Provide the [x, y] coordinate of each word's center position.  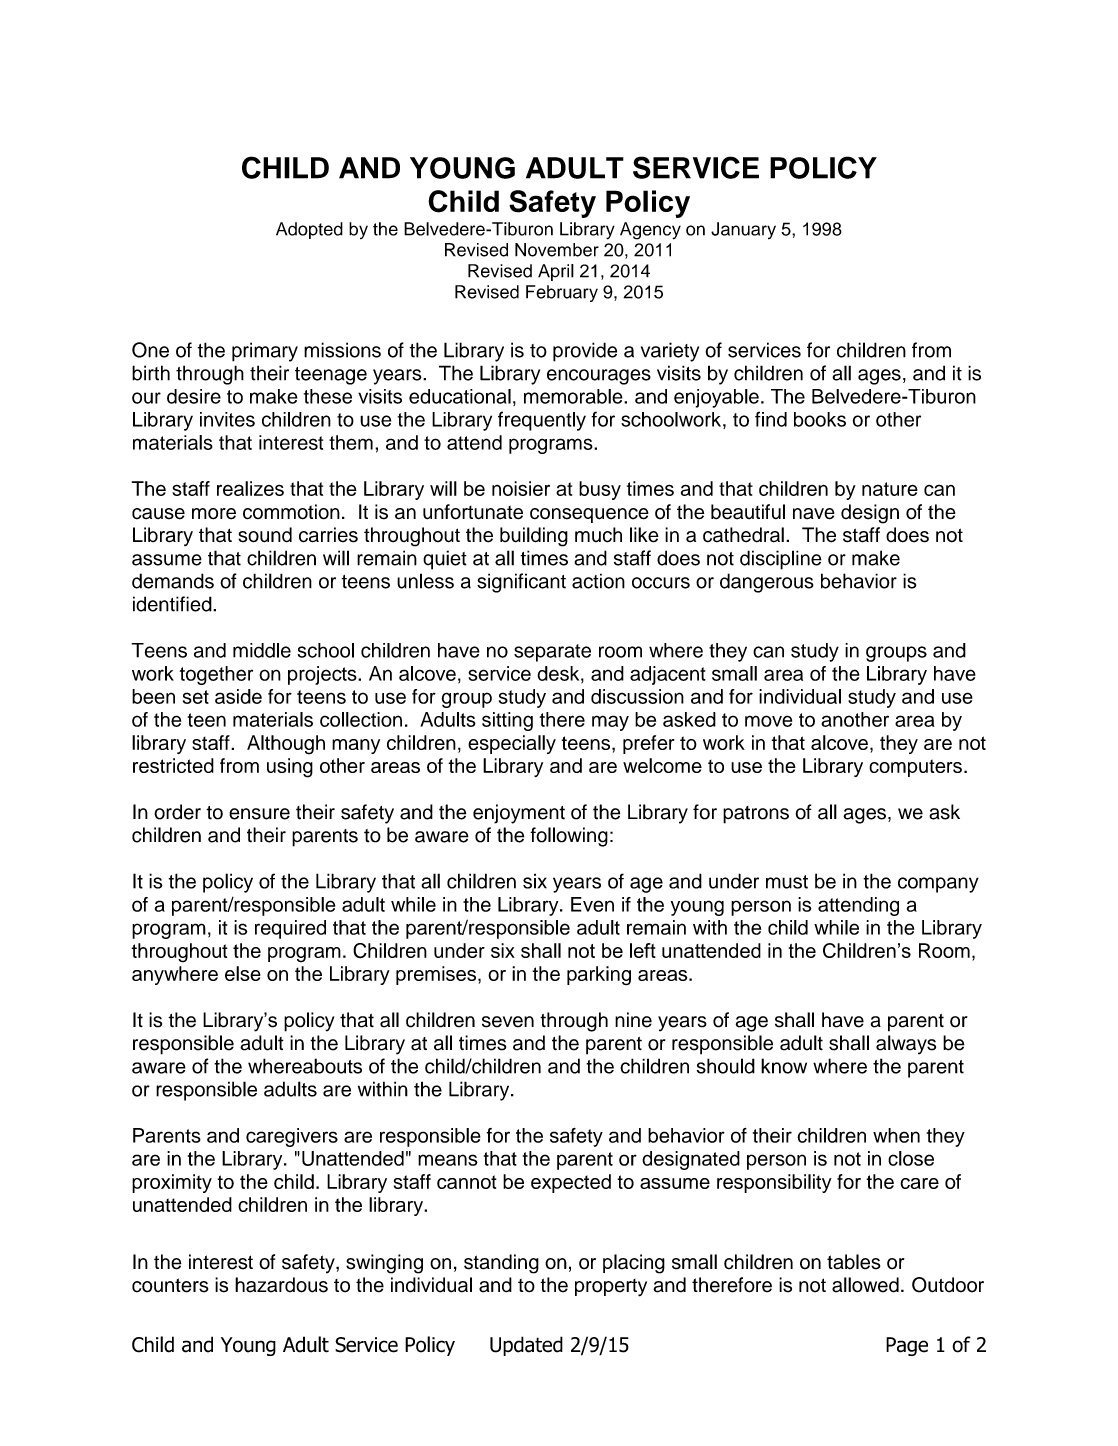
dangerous [767, 583]
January [743, 230]
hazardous [281, 1285]
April [556, 272]
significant [521, 583]
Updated [526, 1346]
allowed [865, 1285]
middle [262, 650]
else [243, 973]
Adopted [309, 230]
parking [599, 976]
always [906, 1045]
